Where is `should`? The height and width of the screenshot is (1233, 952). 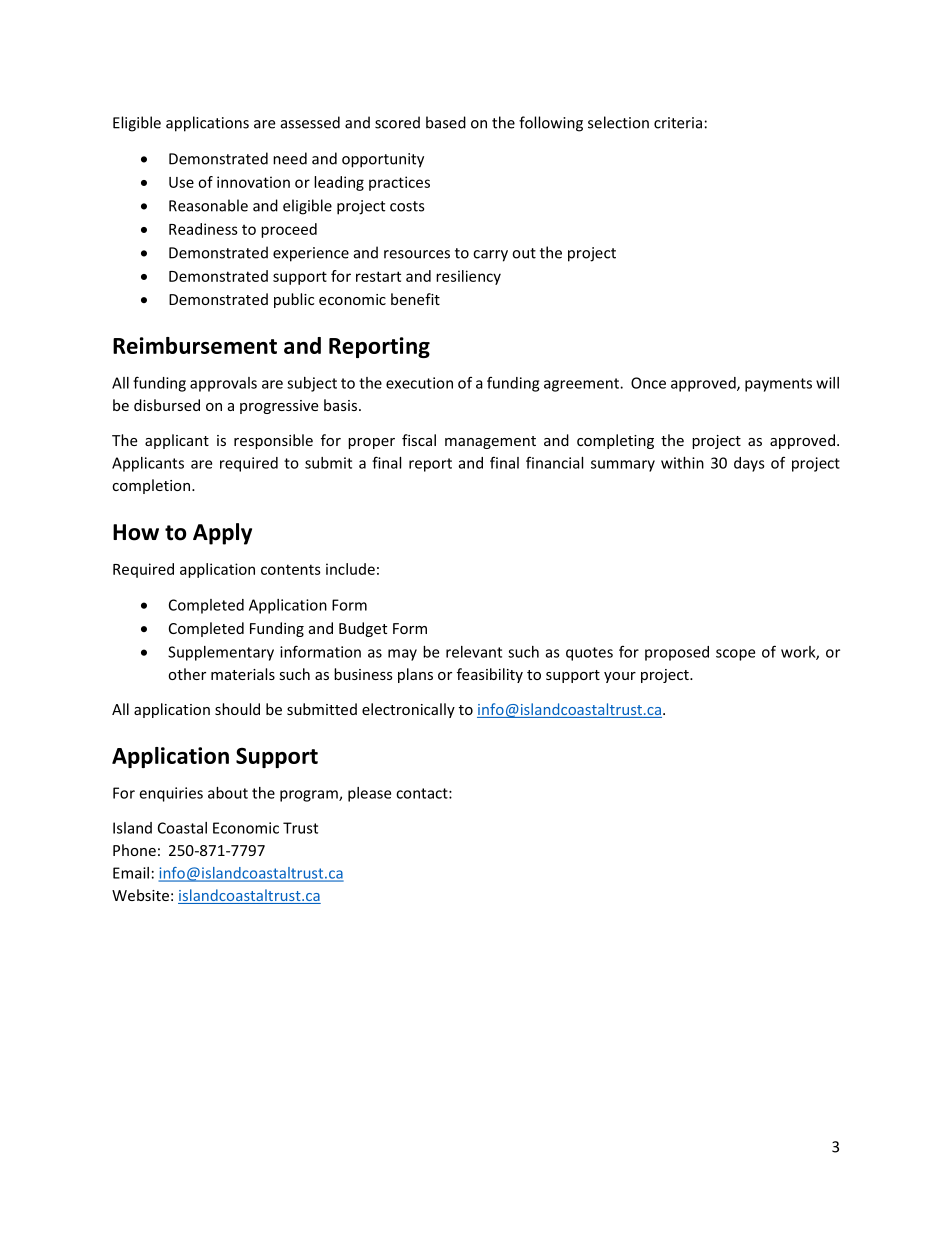
should is located at coordinates (237, 709).
